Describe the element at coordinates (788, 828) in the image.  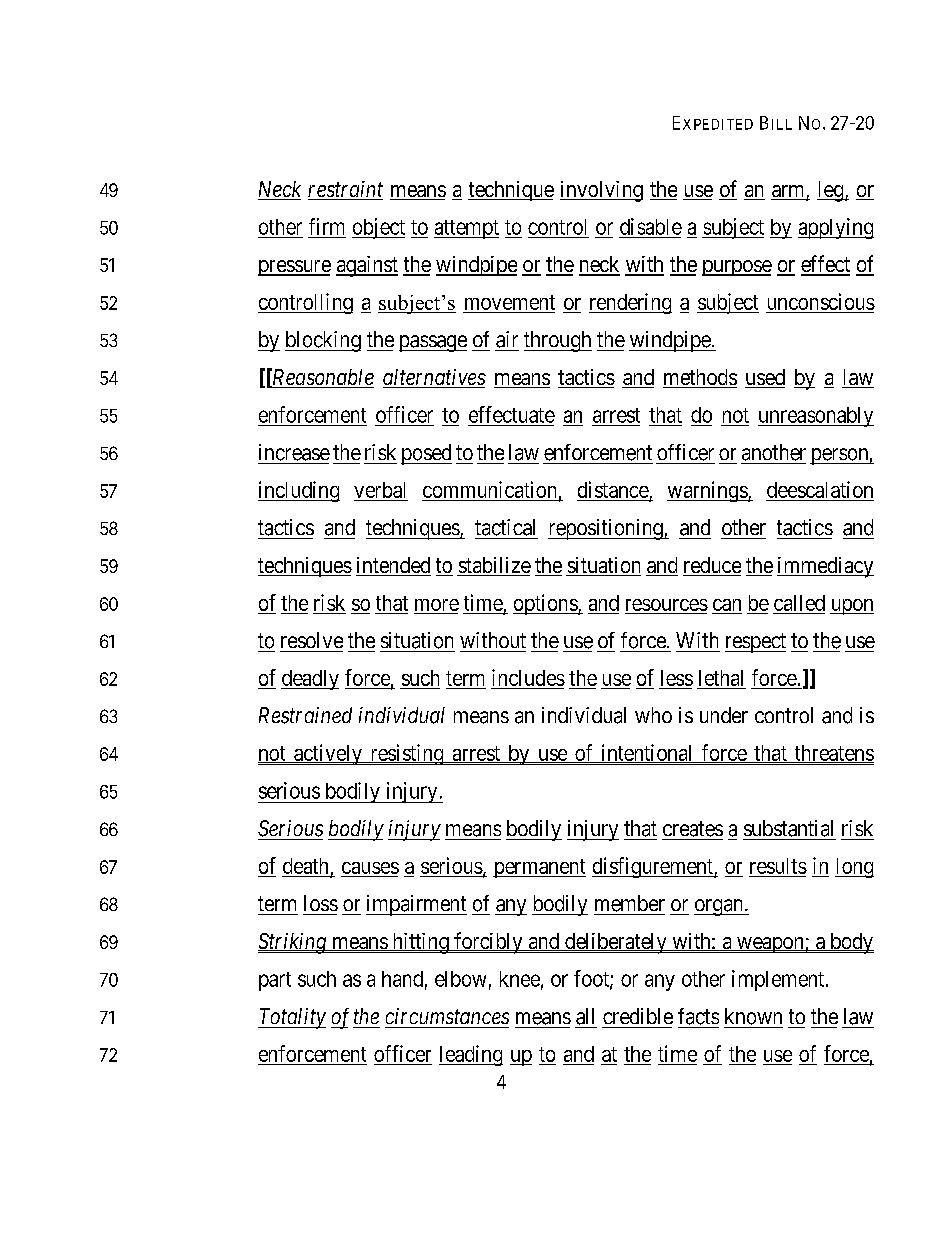
I see `substantial` at that location.
